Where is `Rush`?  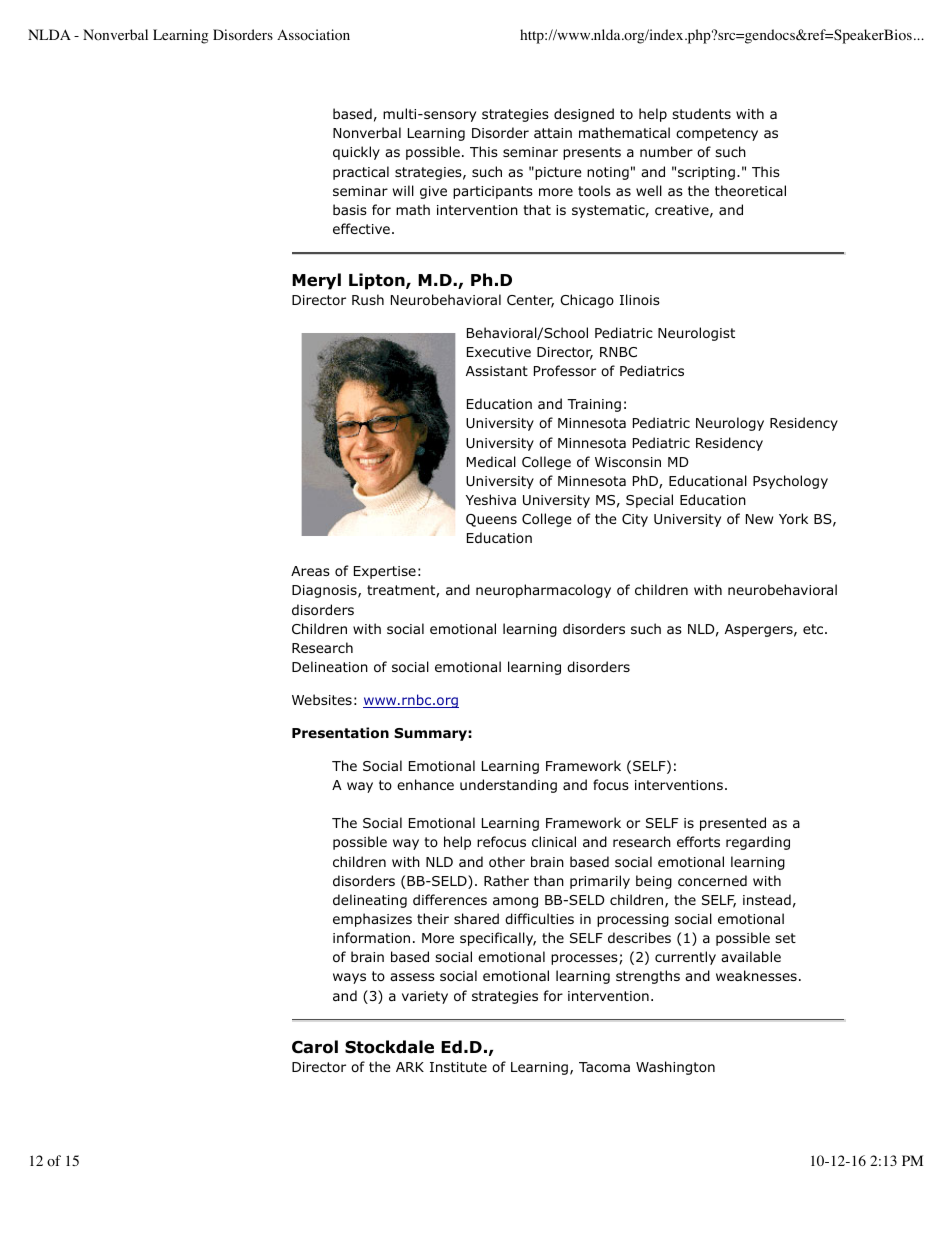 Rush is located at coordinates (368, 299).
